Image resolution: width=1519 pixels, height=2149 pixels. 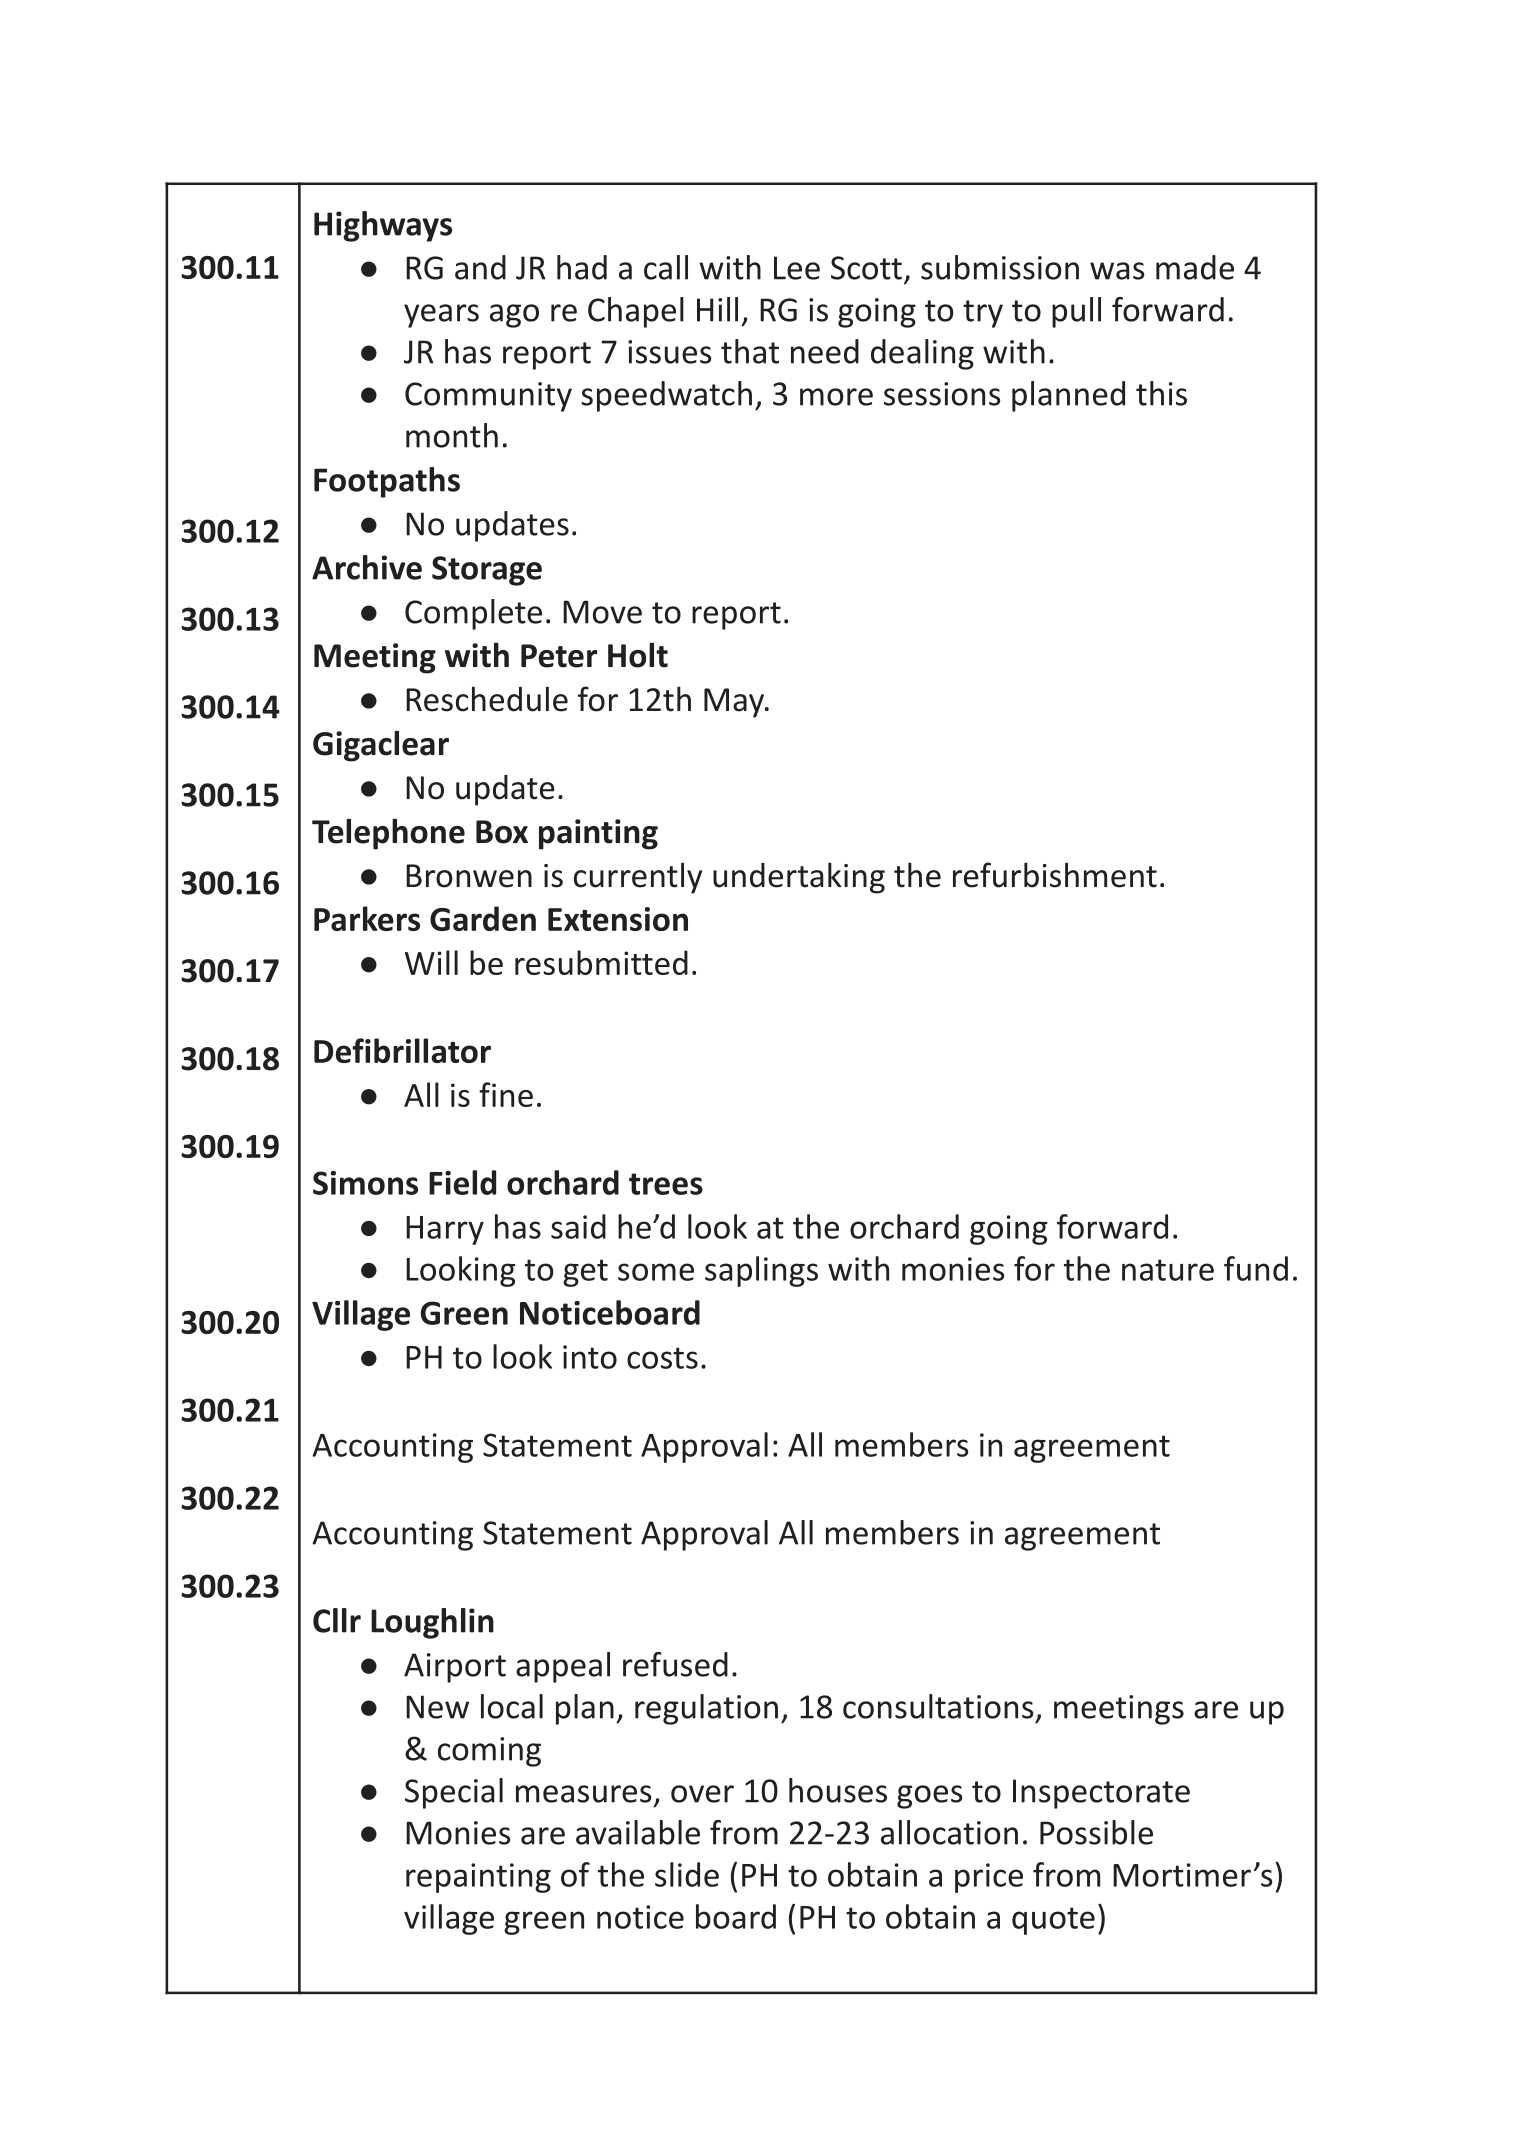 What do you see at coordinates (1096, 1832) in the screenshot?
I see `Possible` at bounding box center [1096, 1832].
